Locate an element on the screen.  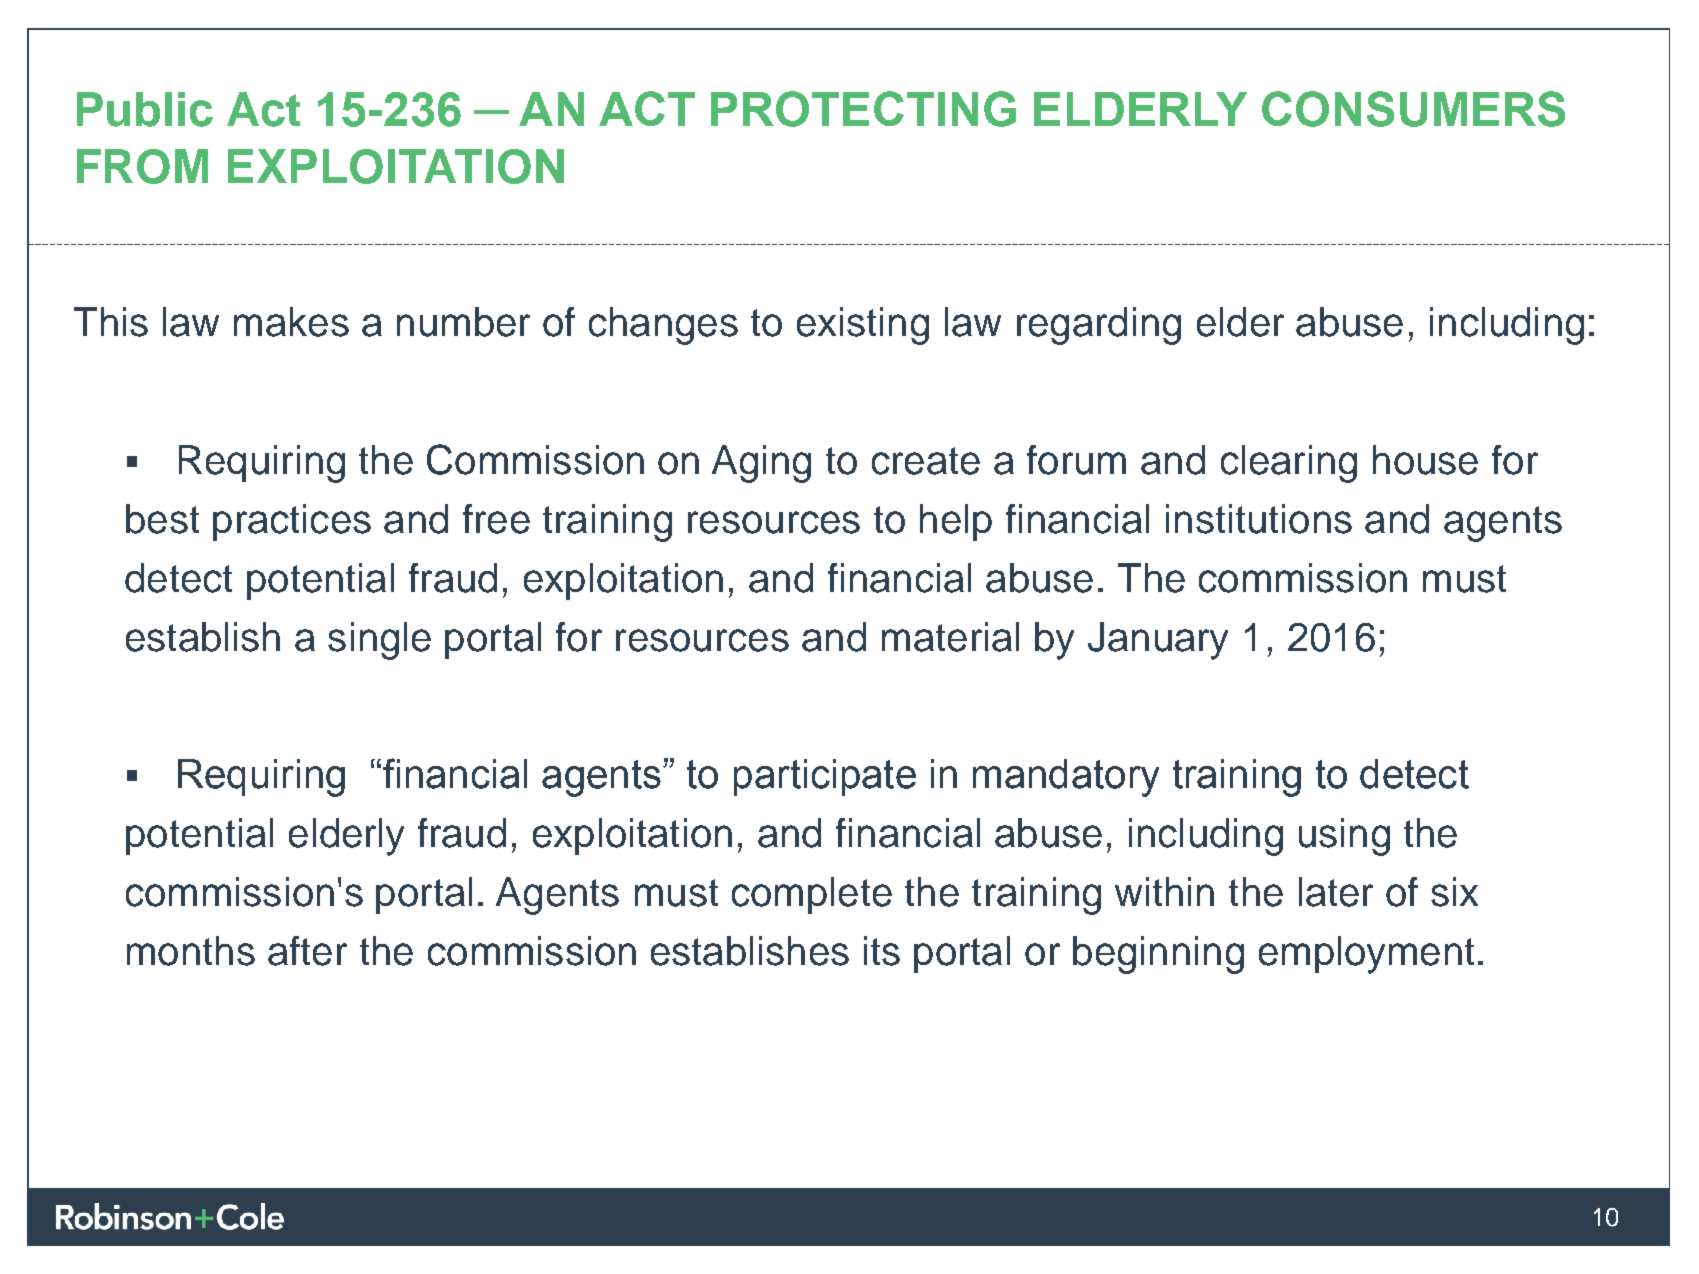
Aging is located at coordinates (761, 464).
